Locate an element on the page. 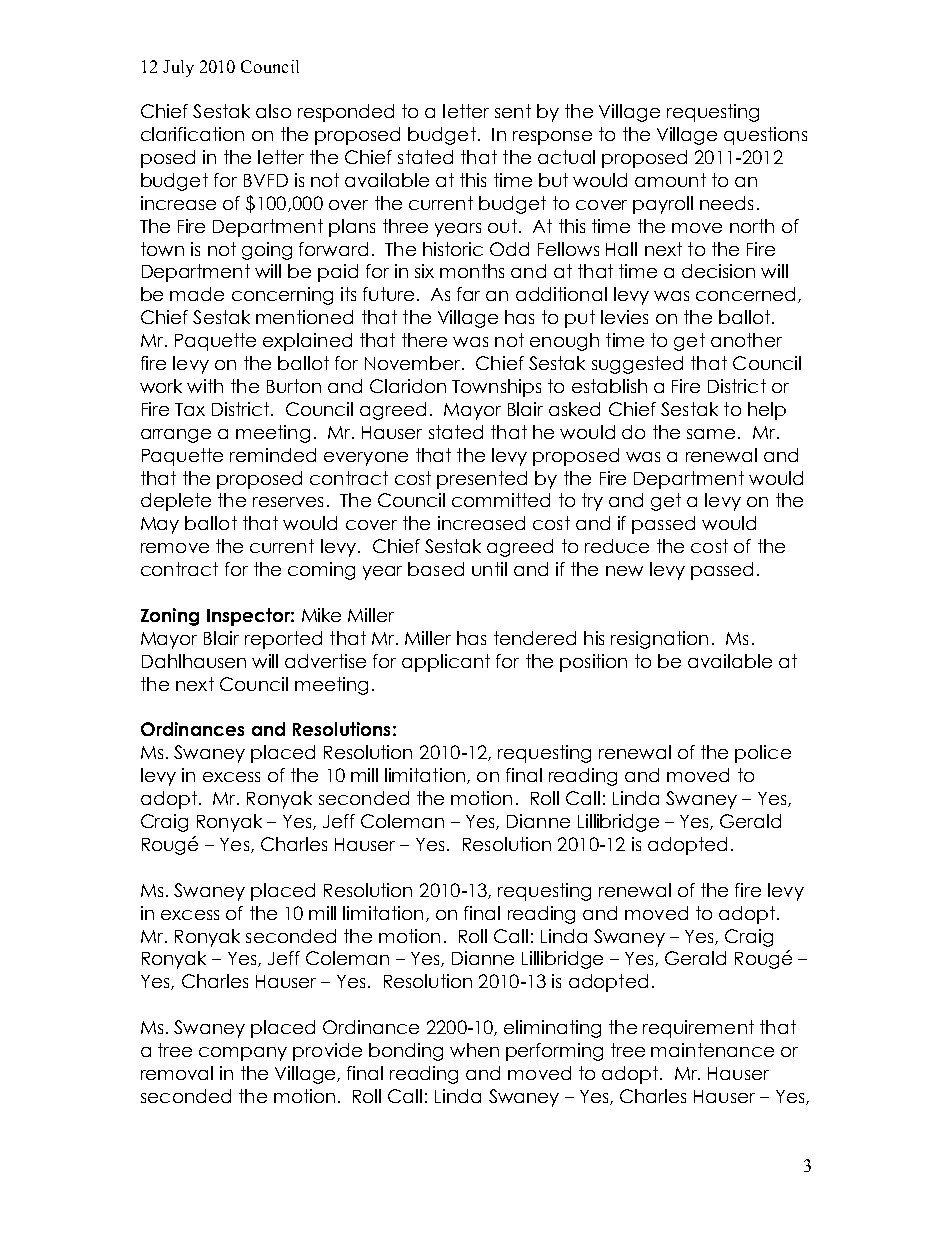 This image has width=952, height=1233. Zoning is located at coordinates (170, 617).
